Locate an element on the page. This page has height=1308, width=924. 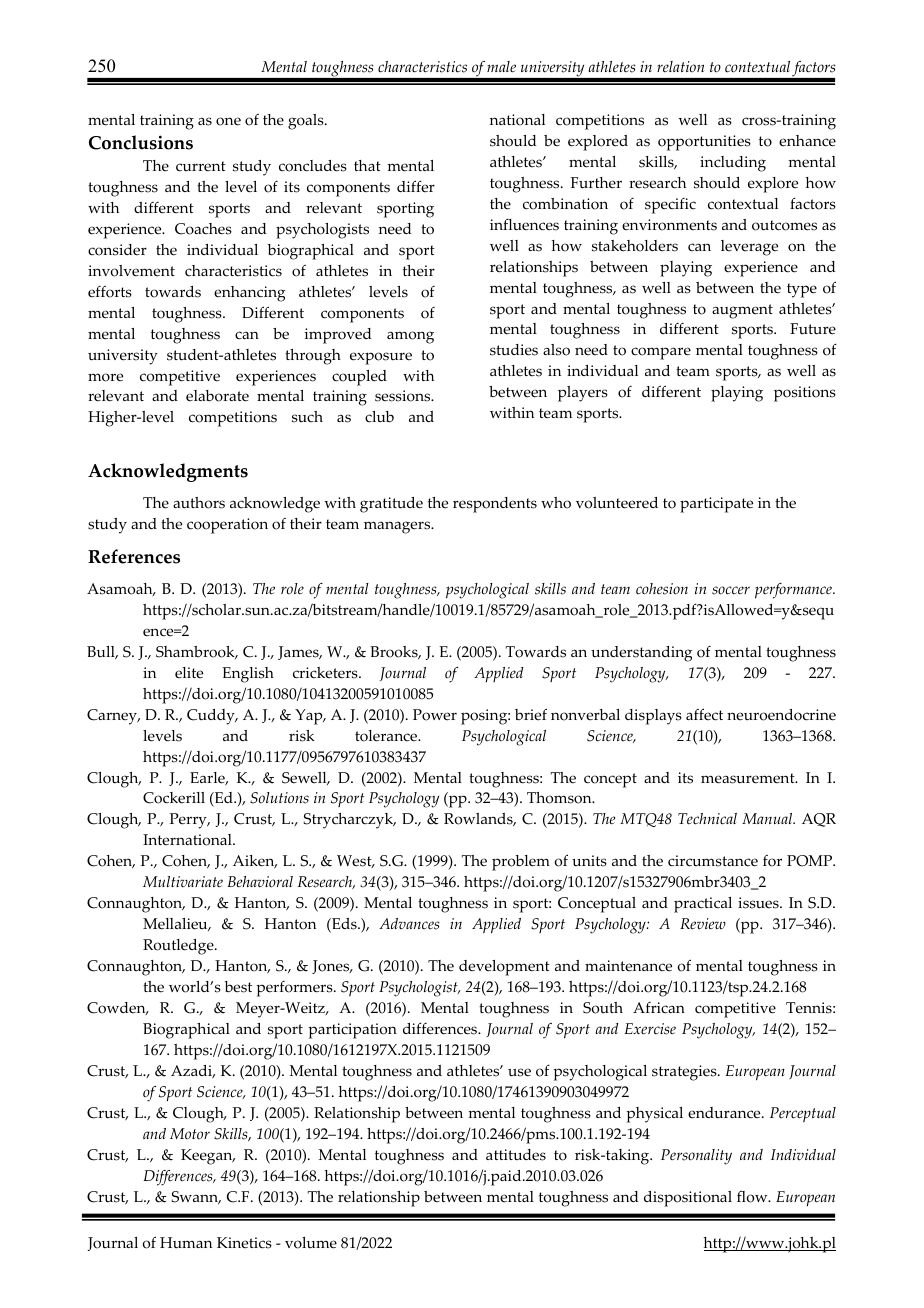
opportunities is located at coordinates (704, 143).
